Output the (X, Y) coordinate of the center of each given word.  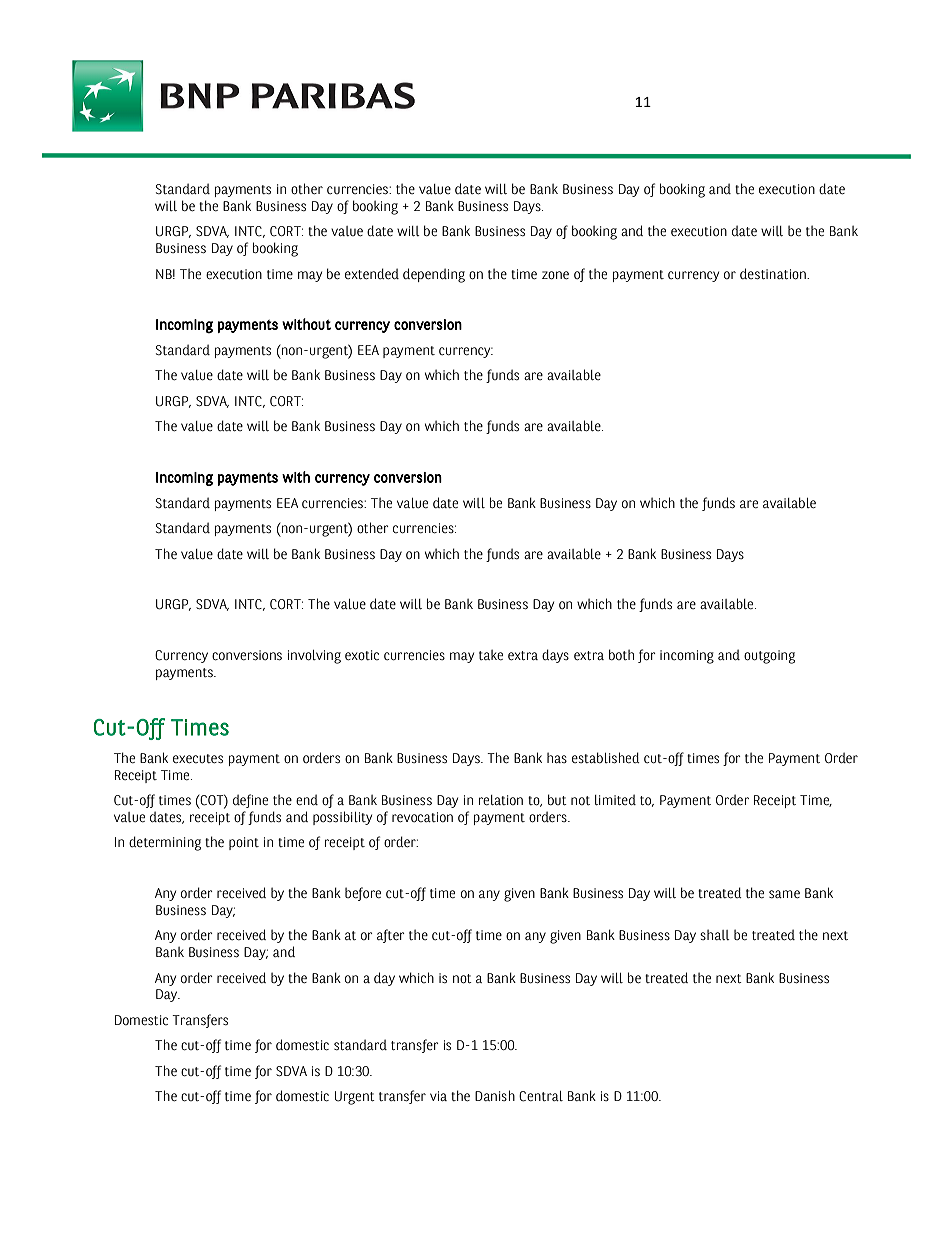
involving (314, 657)
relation (501, 800)
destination (774, 274)
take (491, 655)
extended (372, 274)
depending (434, 275)
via (438, 1096)
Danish (495, 1095)
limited (615, 799)
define (250, 801)
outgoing (769, 657)
